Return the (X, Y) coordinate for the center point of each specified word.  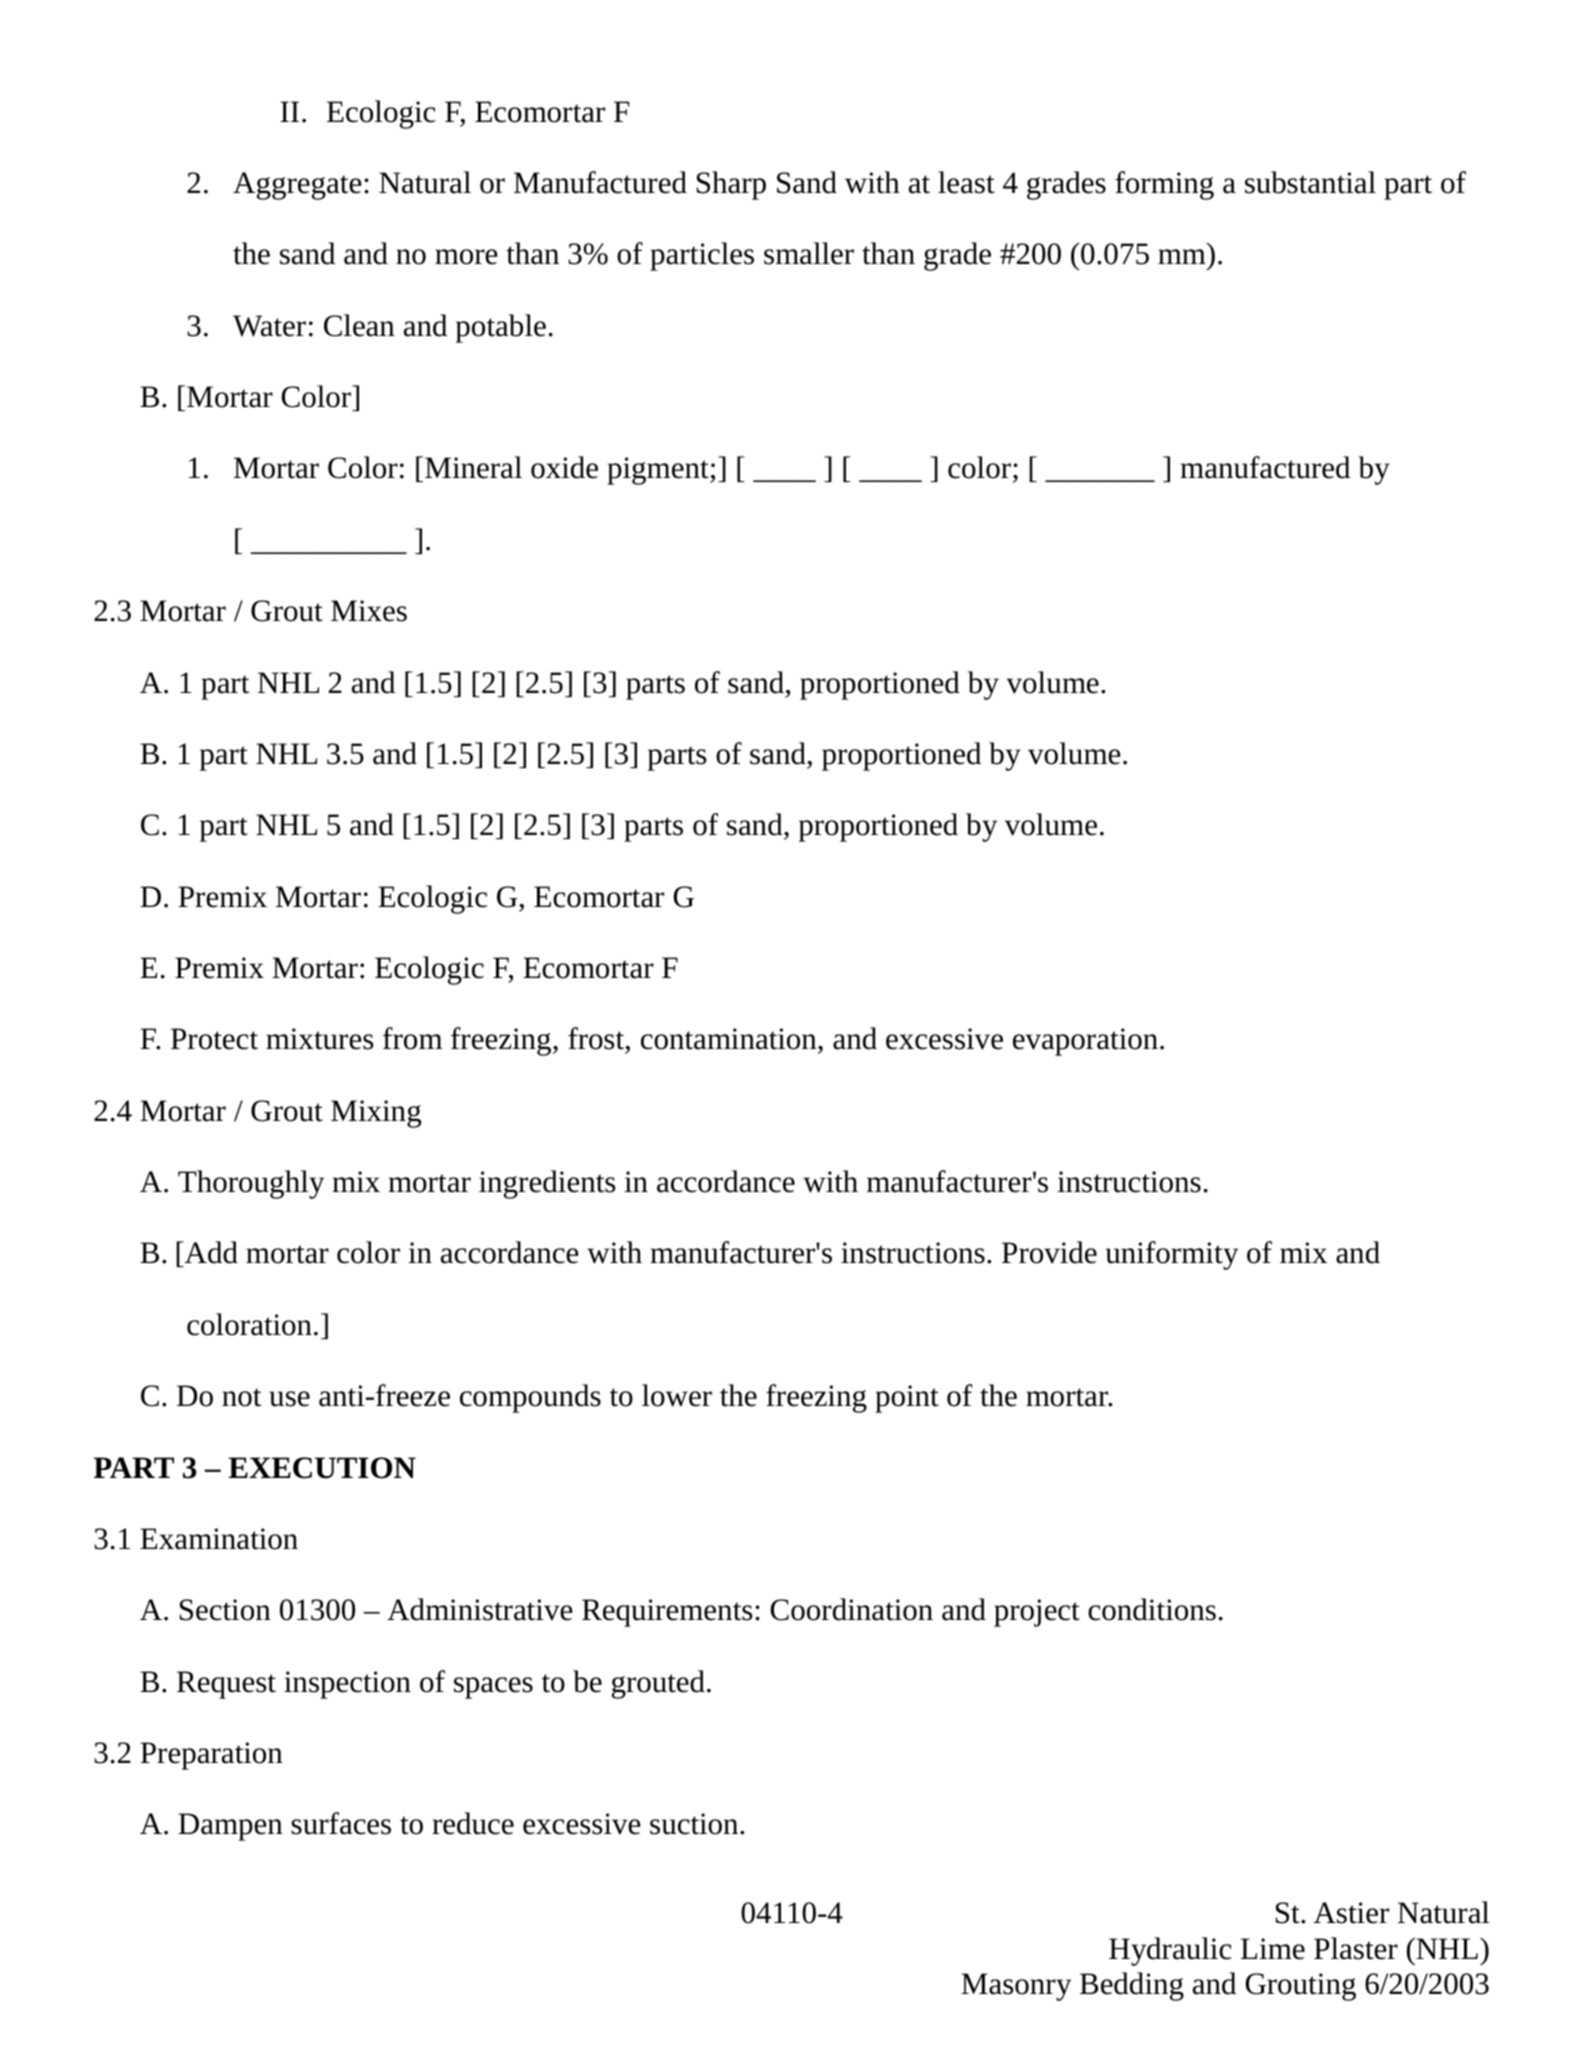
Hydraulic (1170, 1951)
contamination (730, 1040)
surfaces (341, 1823)
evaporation (1085, 1042)
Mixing (376, 1114)
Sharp (731, 185)
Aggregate (297, 186)
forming (1164, 185)
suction (695, 1824)
